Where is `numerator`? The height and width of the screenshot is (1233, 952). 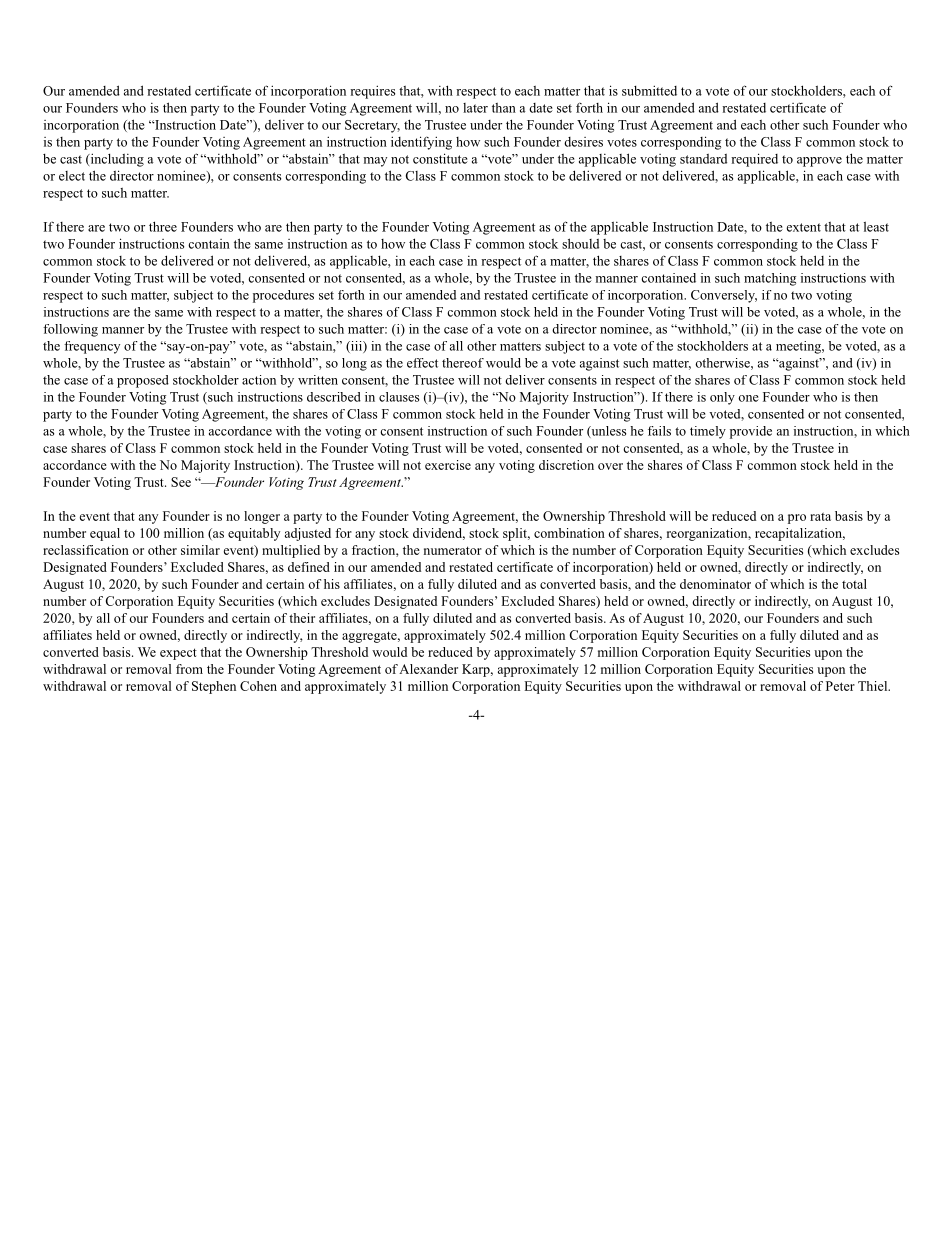 numerator is located at coordinates (453, 550).
